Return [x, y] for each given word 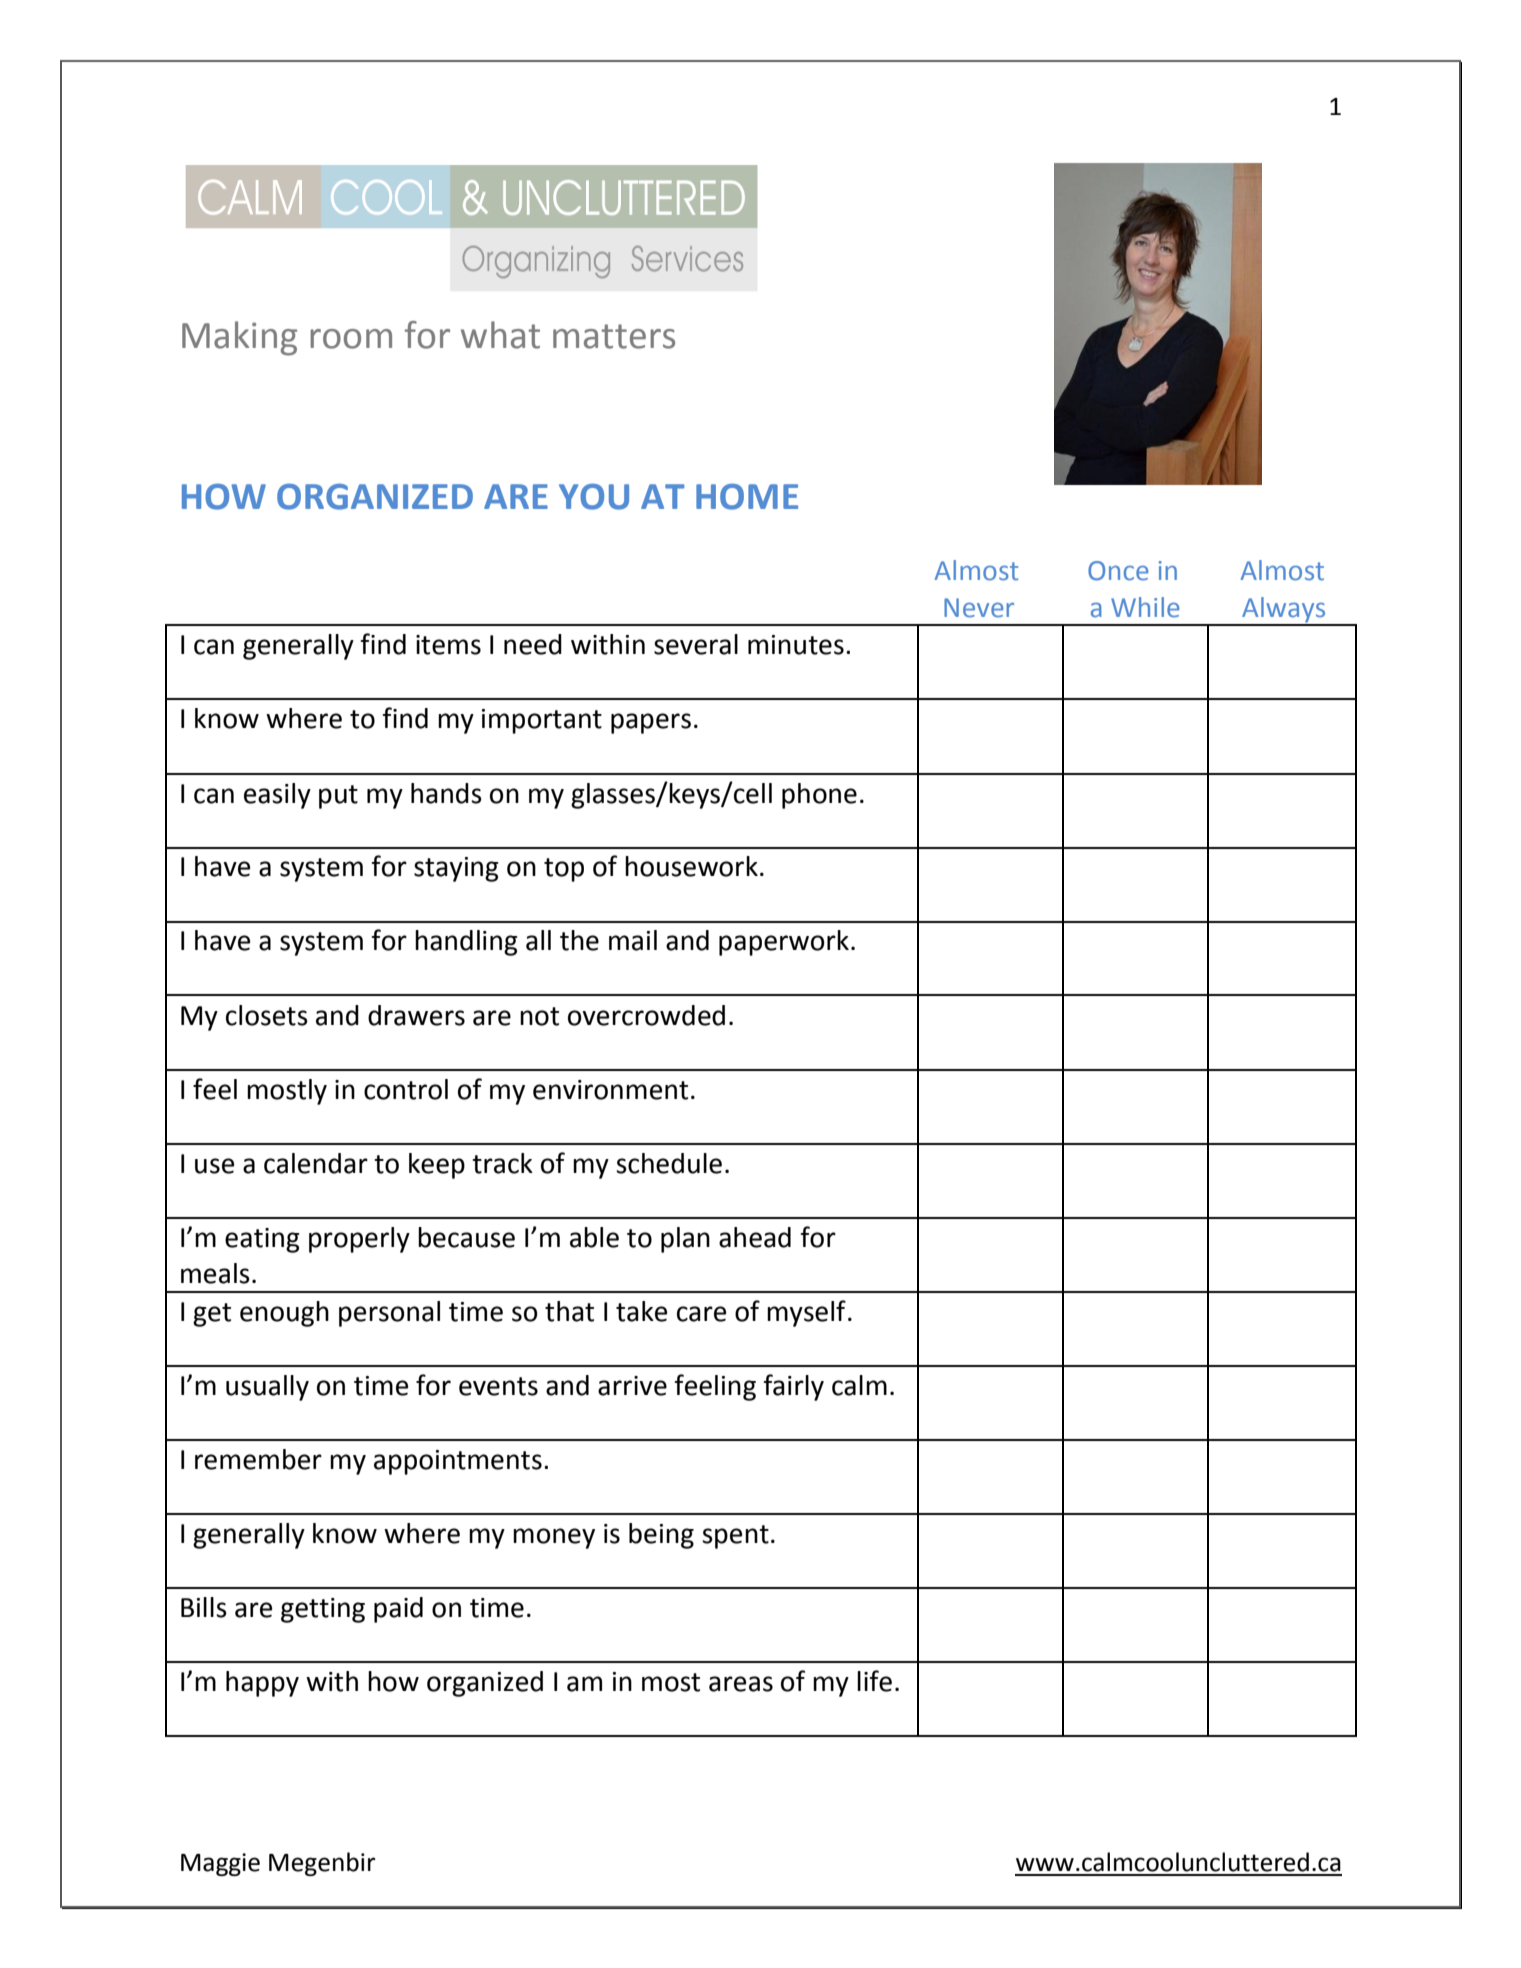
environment [610, 1090]
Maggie [220, 1864]
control [406, 1089]
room [351, 339]
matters [614, 336]
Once [1118, 571]
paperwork [784, 943]
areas [741, 1684]
